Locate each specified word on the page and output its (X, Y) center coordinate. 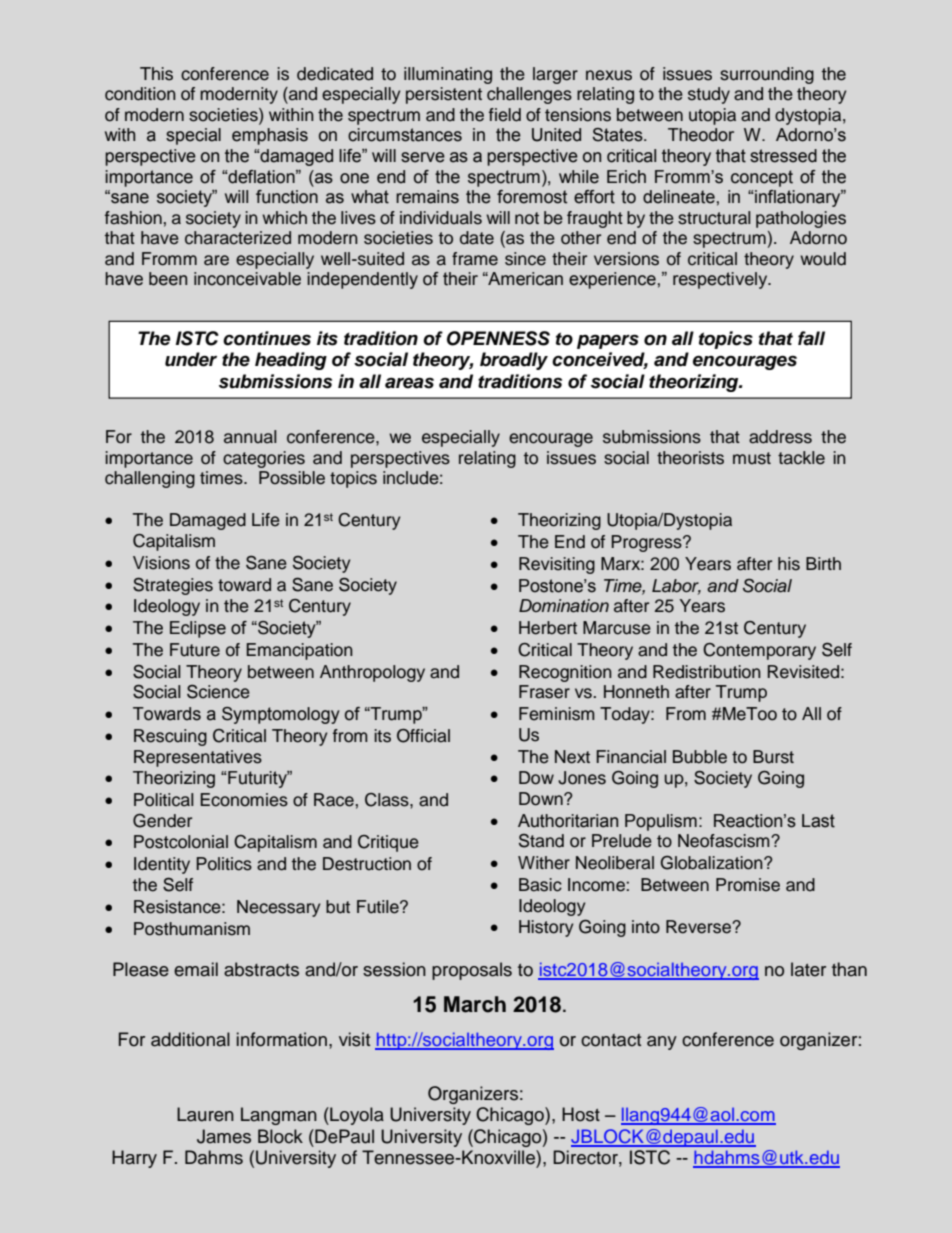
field (505, 115)
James (224, 1136)
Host (581, 1114)
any (662, 1043)
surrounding (767, 75)
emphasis (270, 136)
